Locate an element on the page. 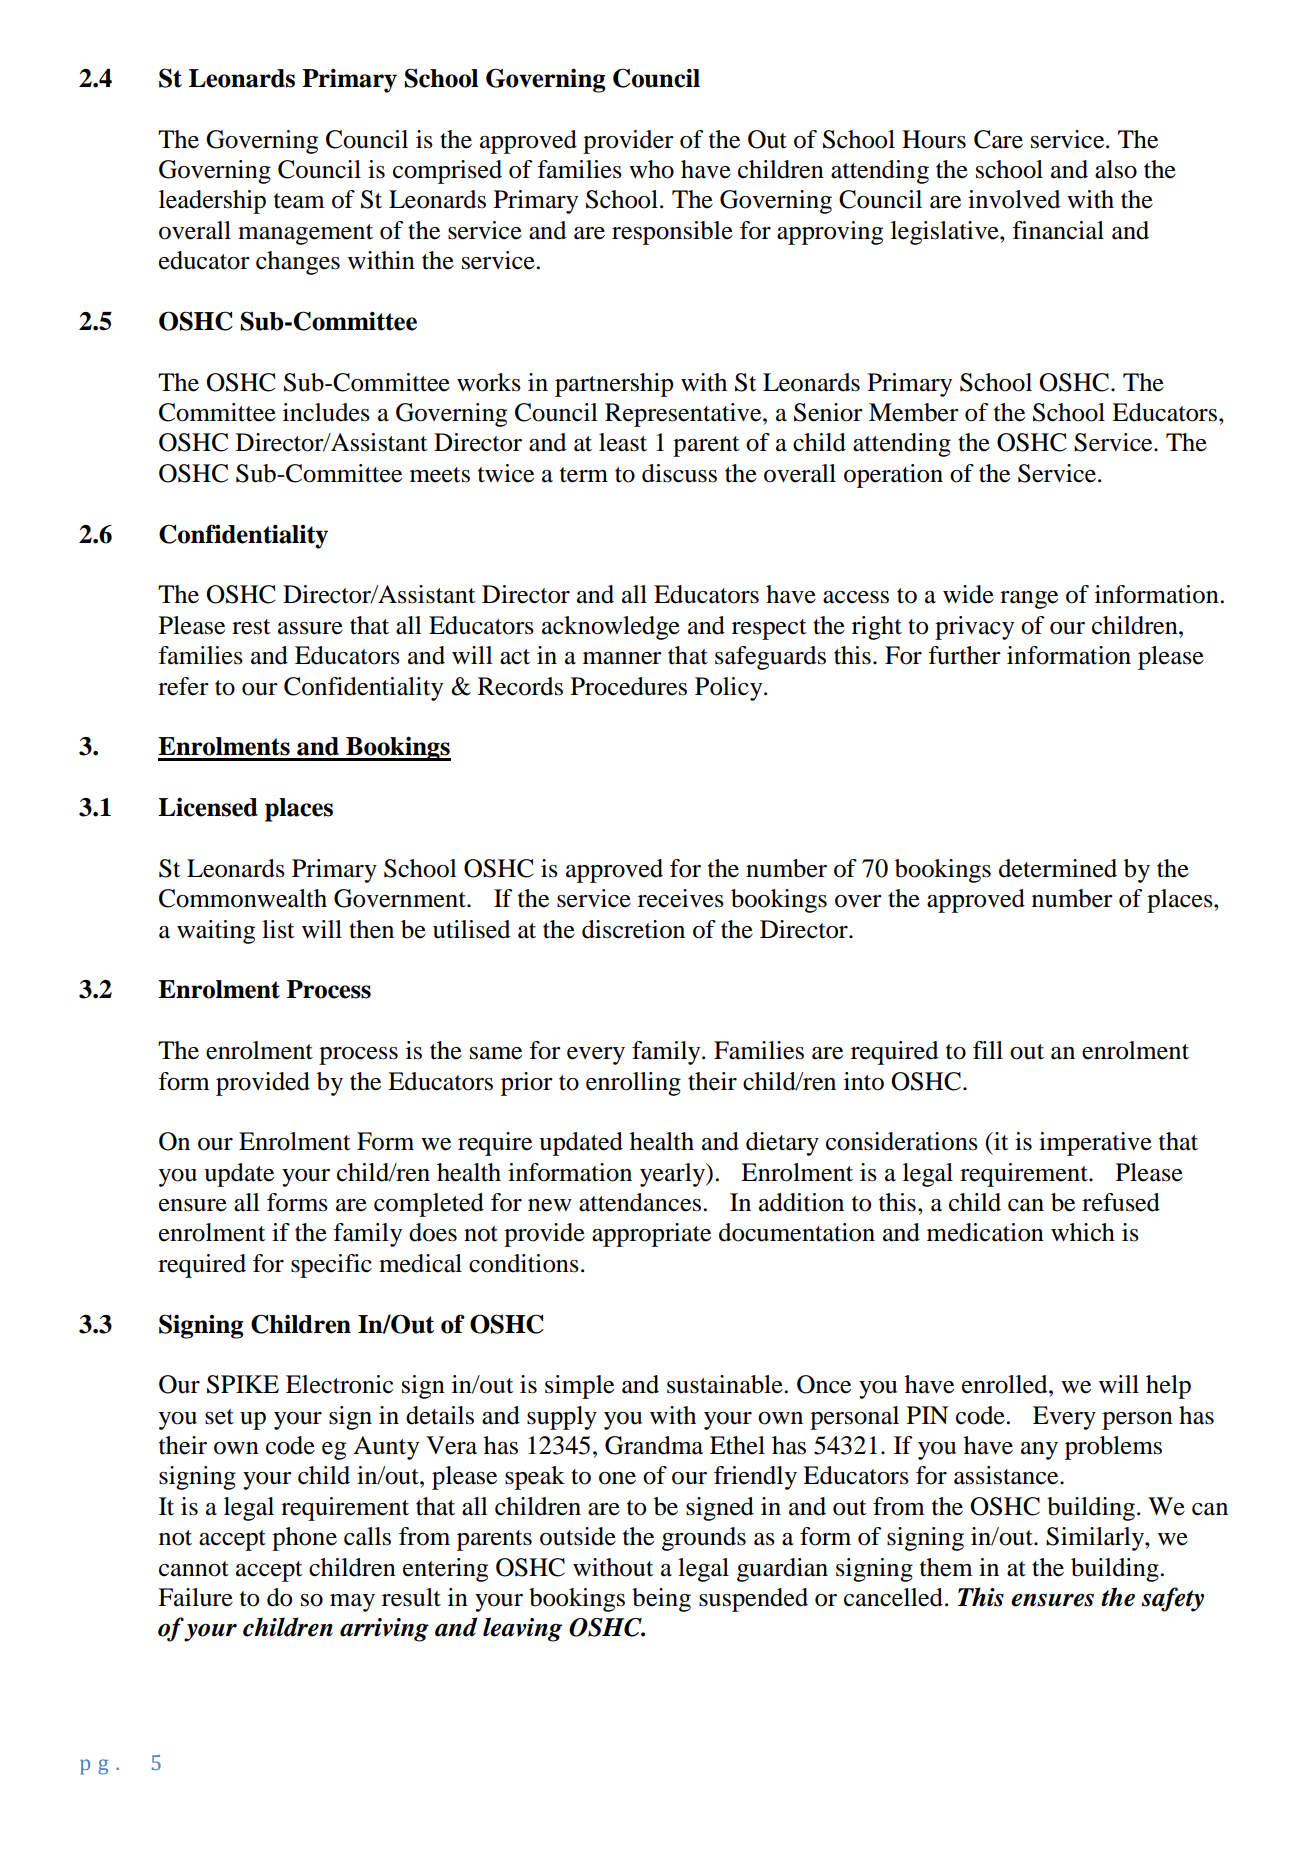  involved is located at coordinates (1014, 199).
